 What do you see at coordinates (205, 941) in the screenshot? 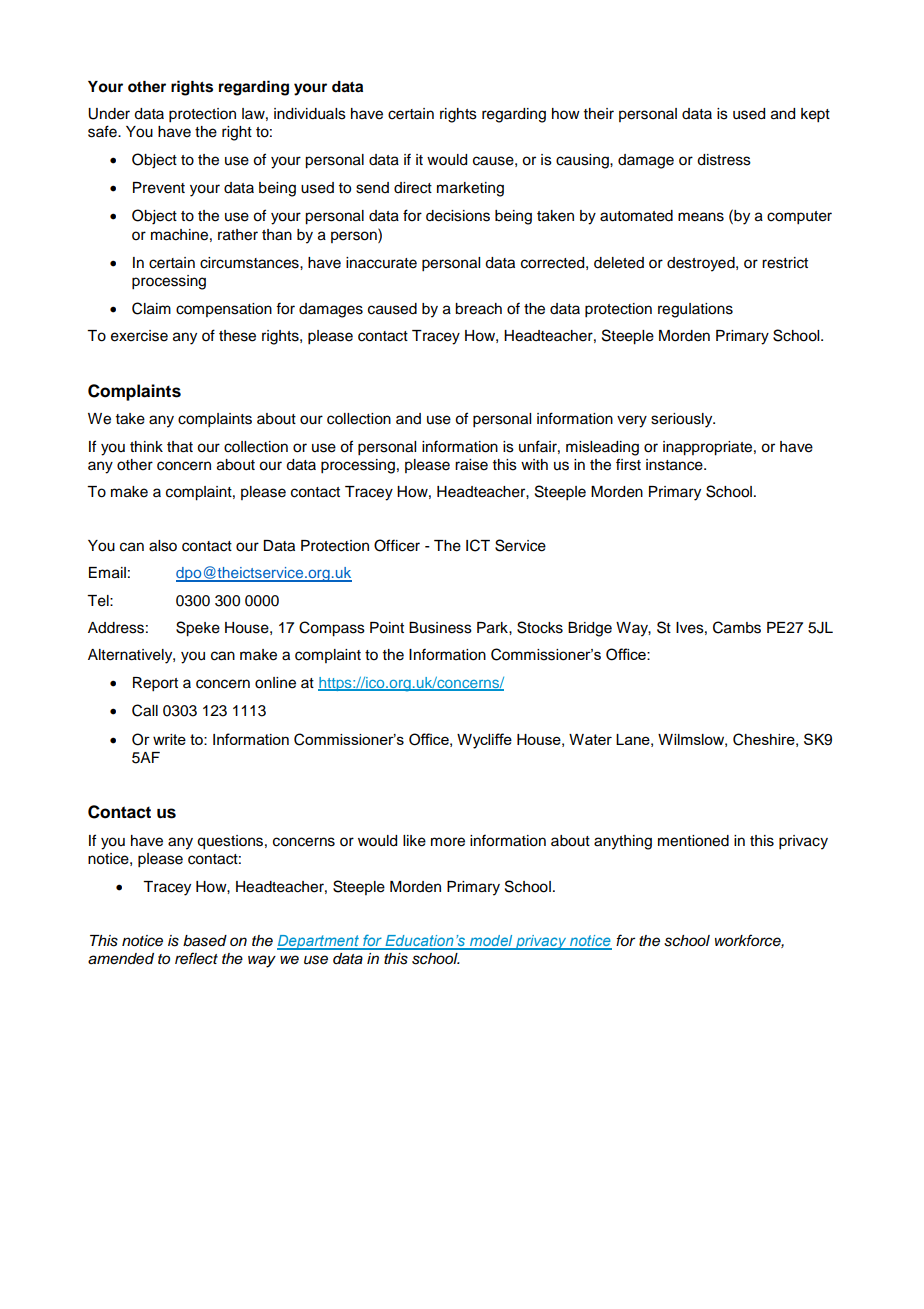
I see `based` at bounding box center [205, 941].
